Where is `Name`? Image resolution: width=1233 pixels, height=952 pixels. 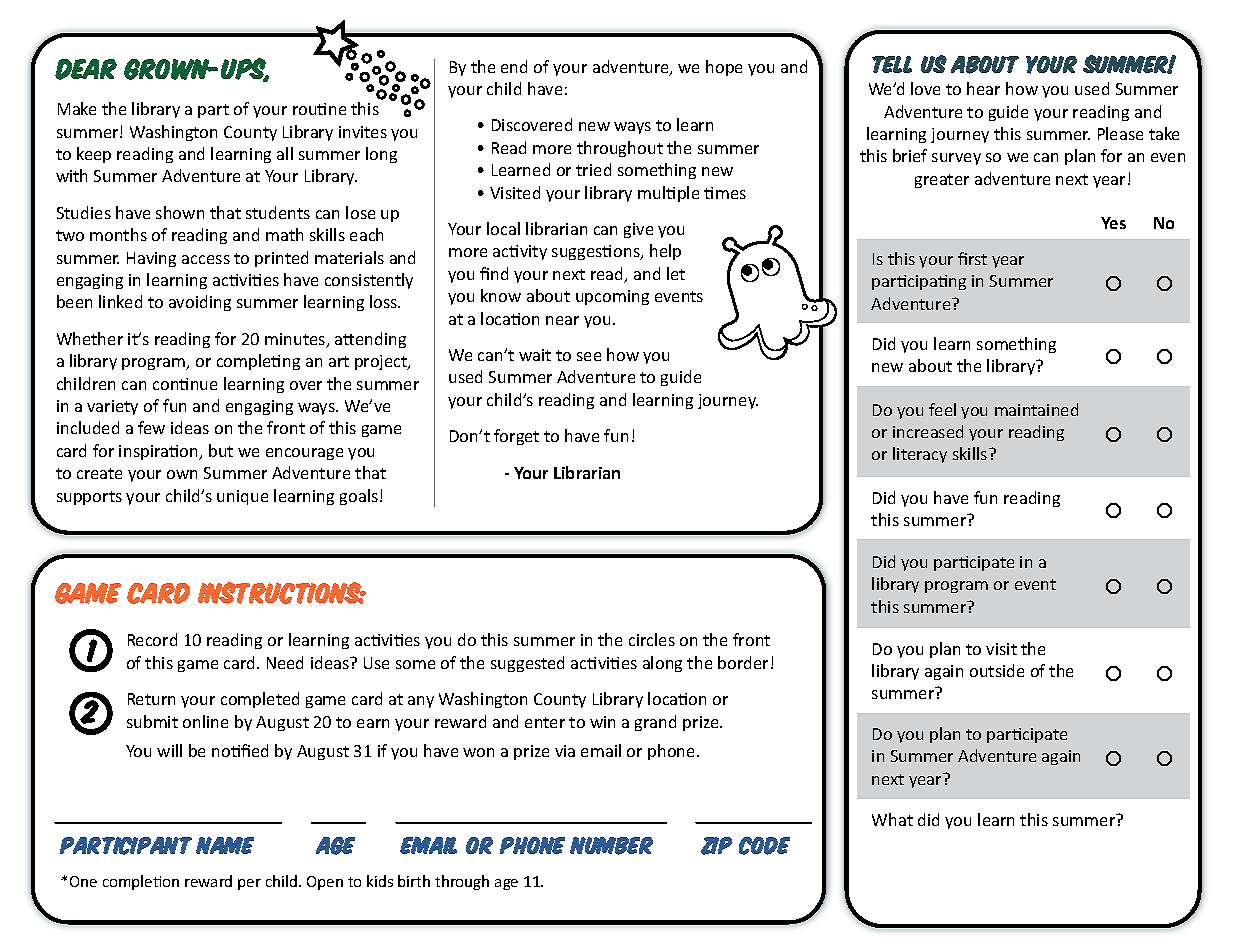
Name is located at coordinates (225, 845).
